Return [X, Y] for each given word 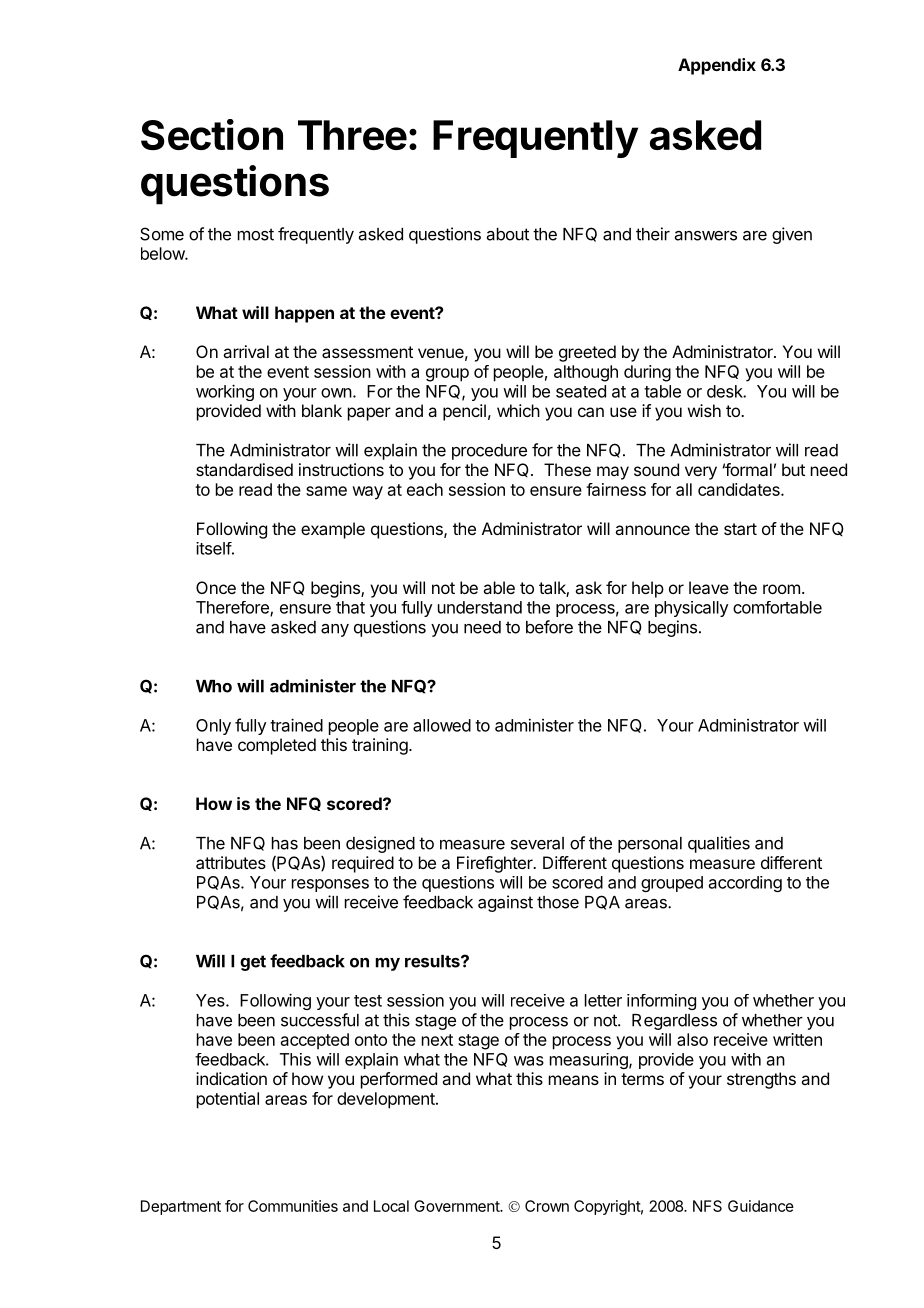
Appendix [717, 66]
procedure [489, 452]
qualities [719, 844]
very [701, 473]
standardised [244, 469]
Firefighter [496, 864]
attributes [231, 862]
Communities [293, 1206]
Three [352, 135]
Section [212, 134]
